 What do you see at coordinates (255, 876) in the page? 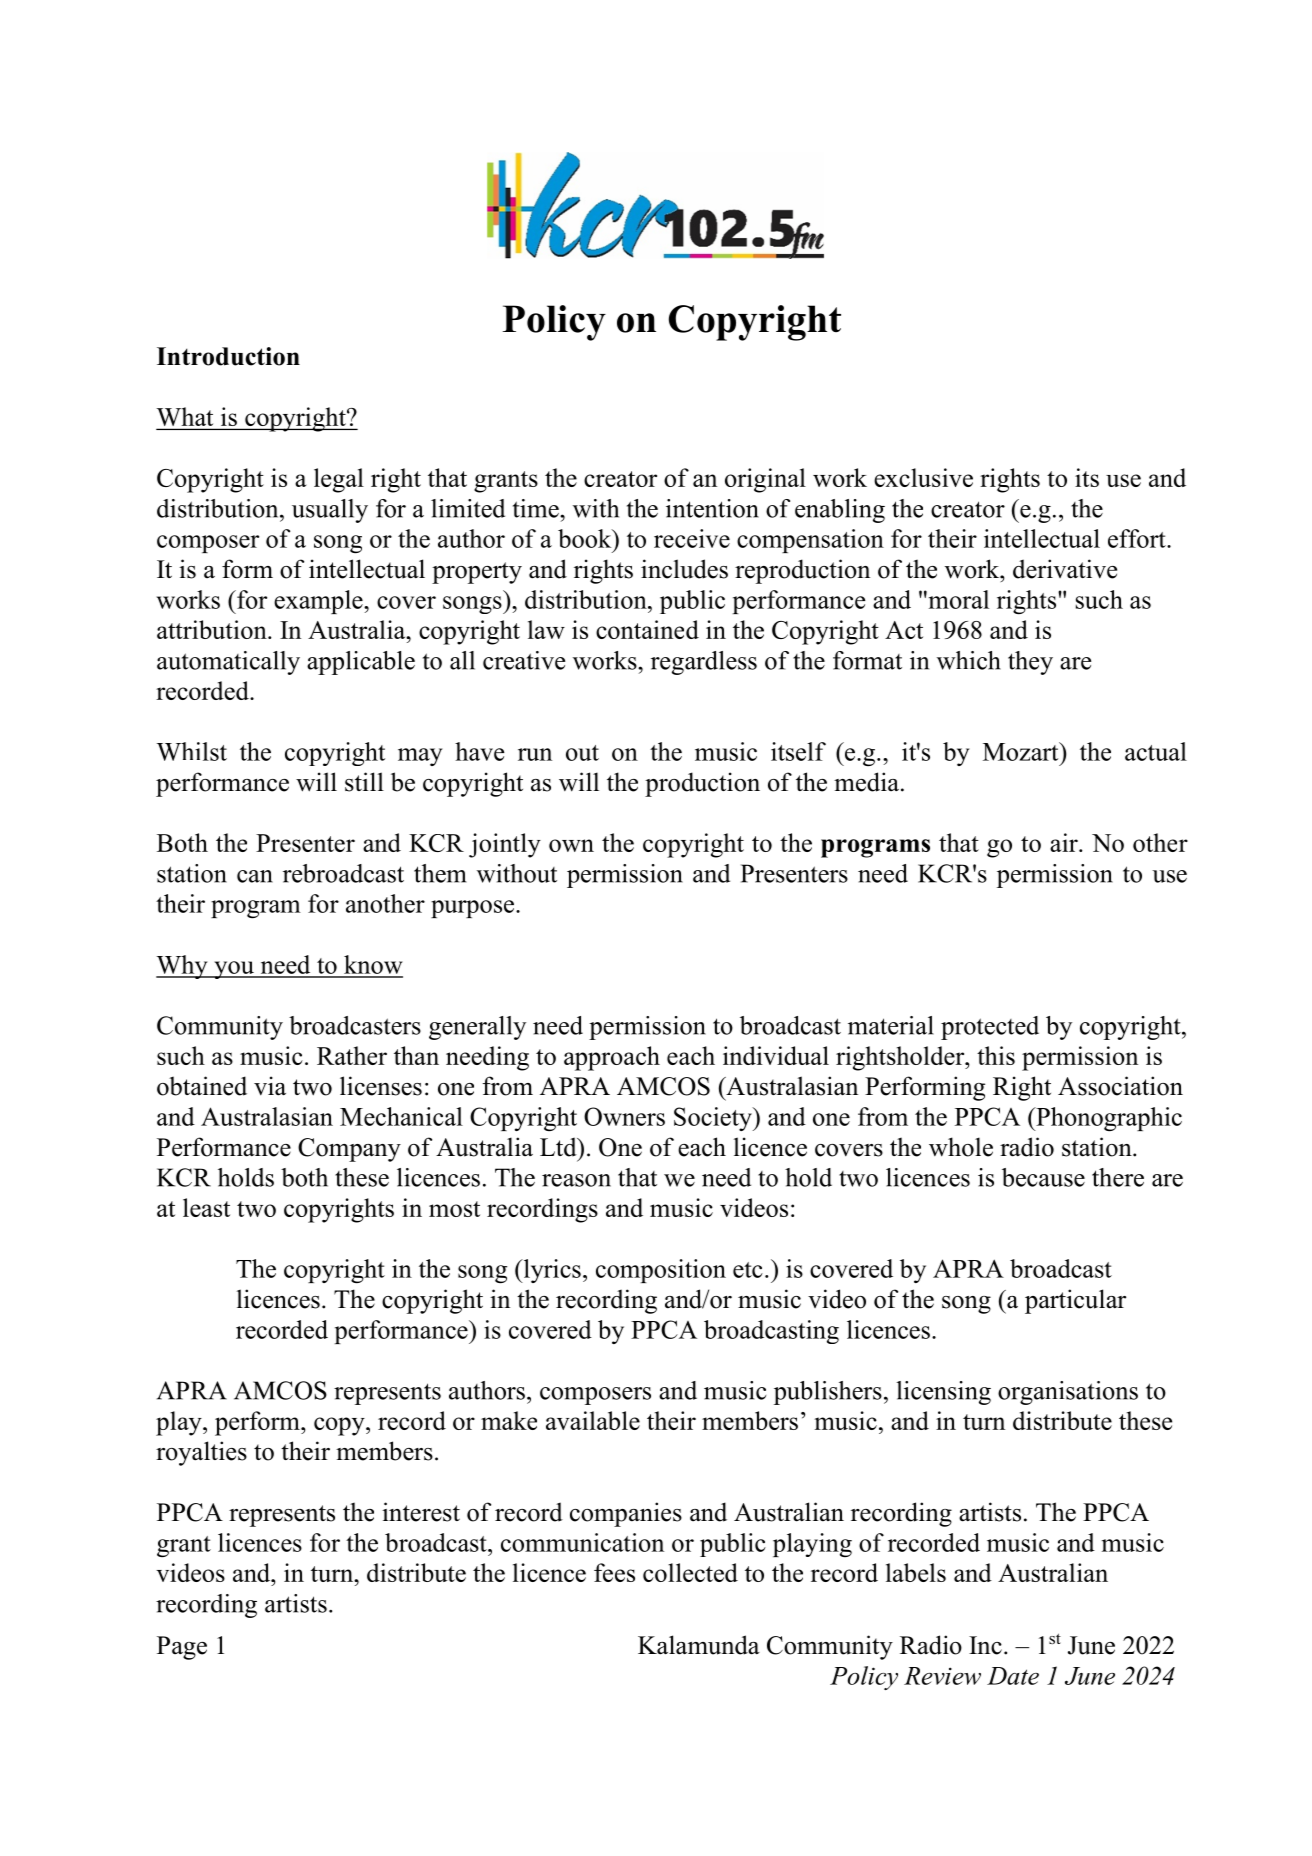
I see `can` at bounding box center [255, 876].
